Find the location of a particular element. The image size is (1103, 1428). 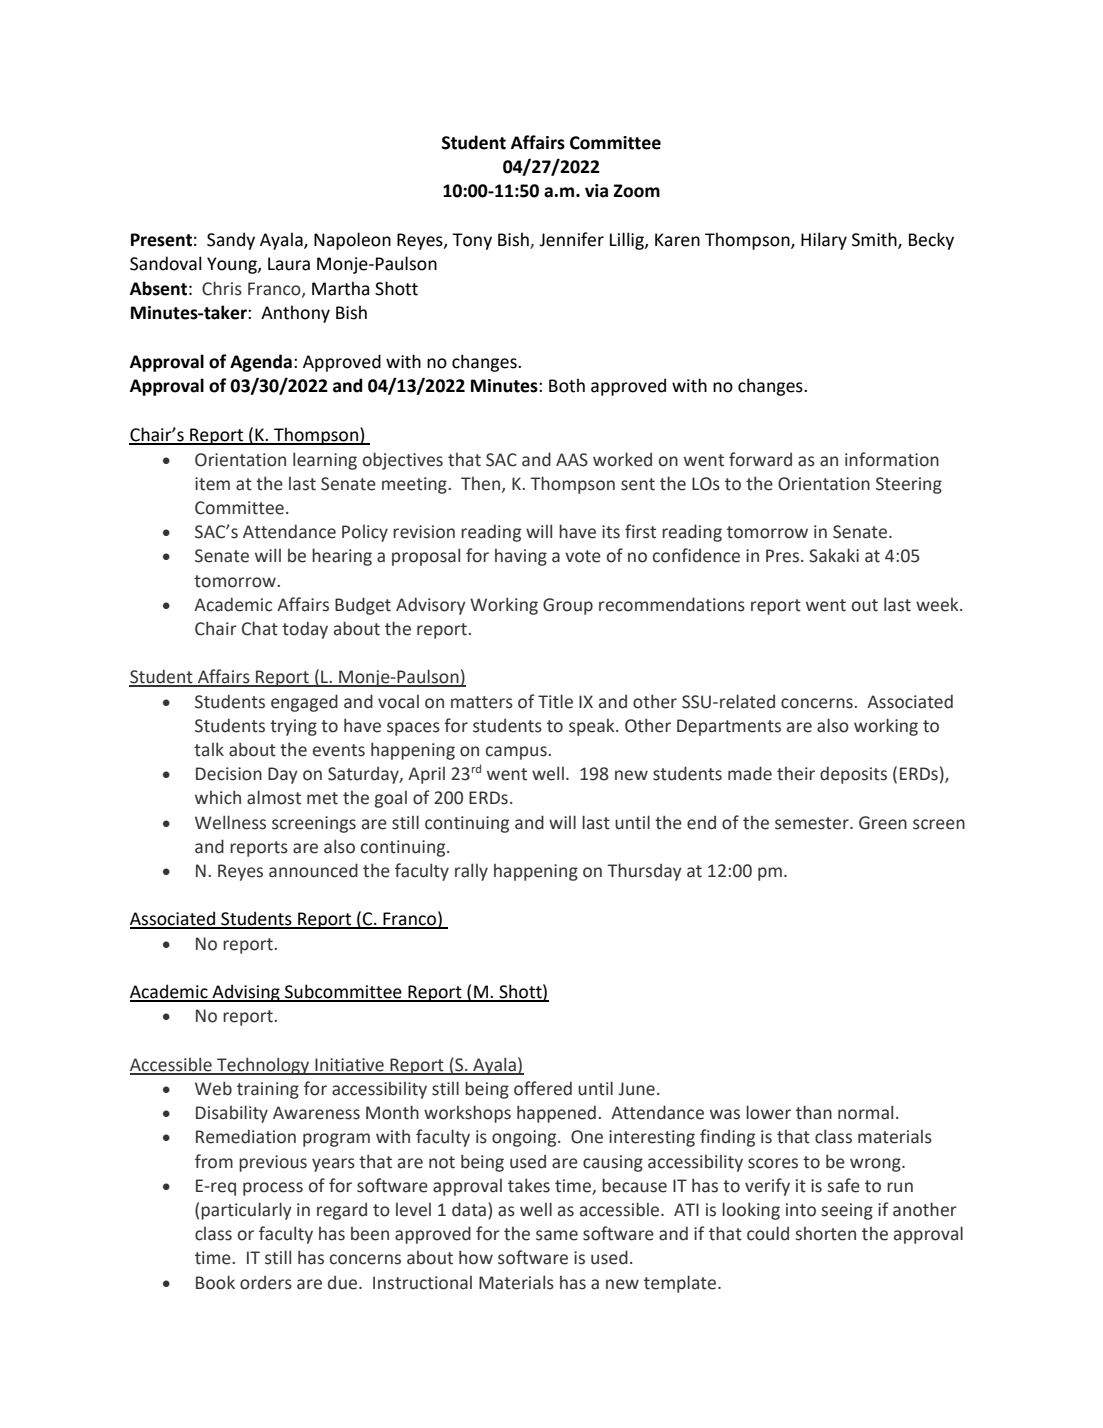

orders is located at coordinates (266, 1283).
